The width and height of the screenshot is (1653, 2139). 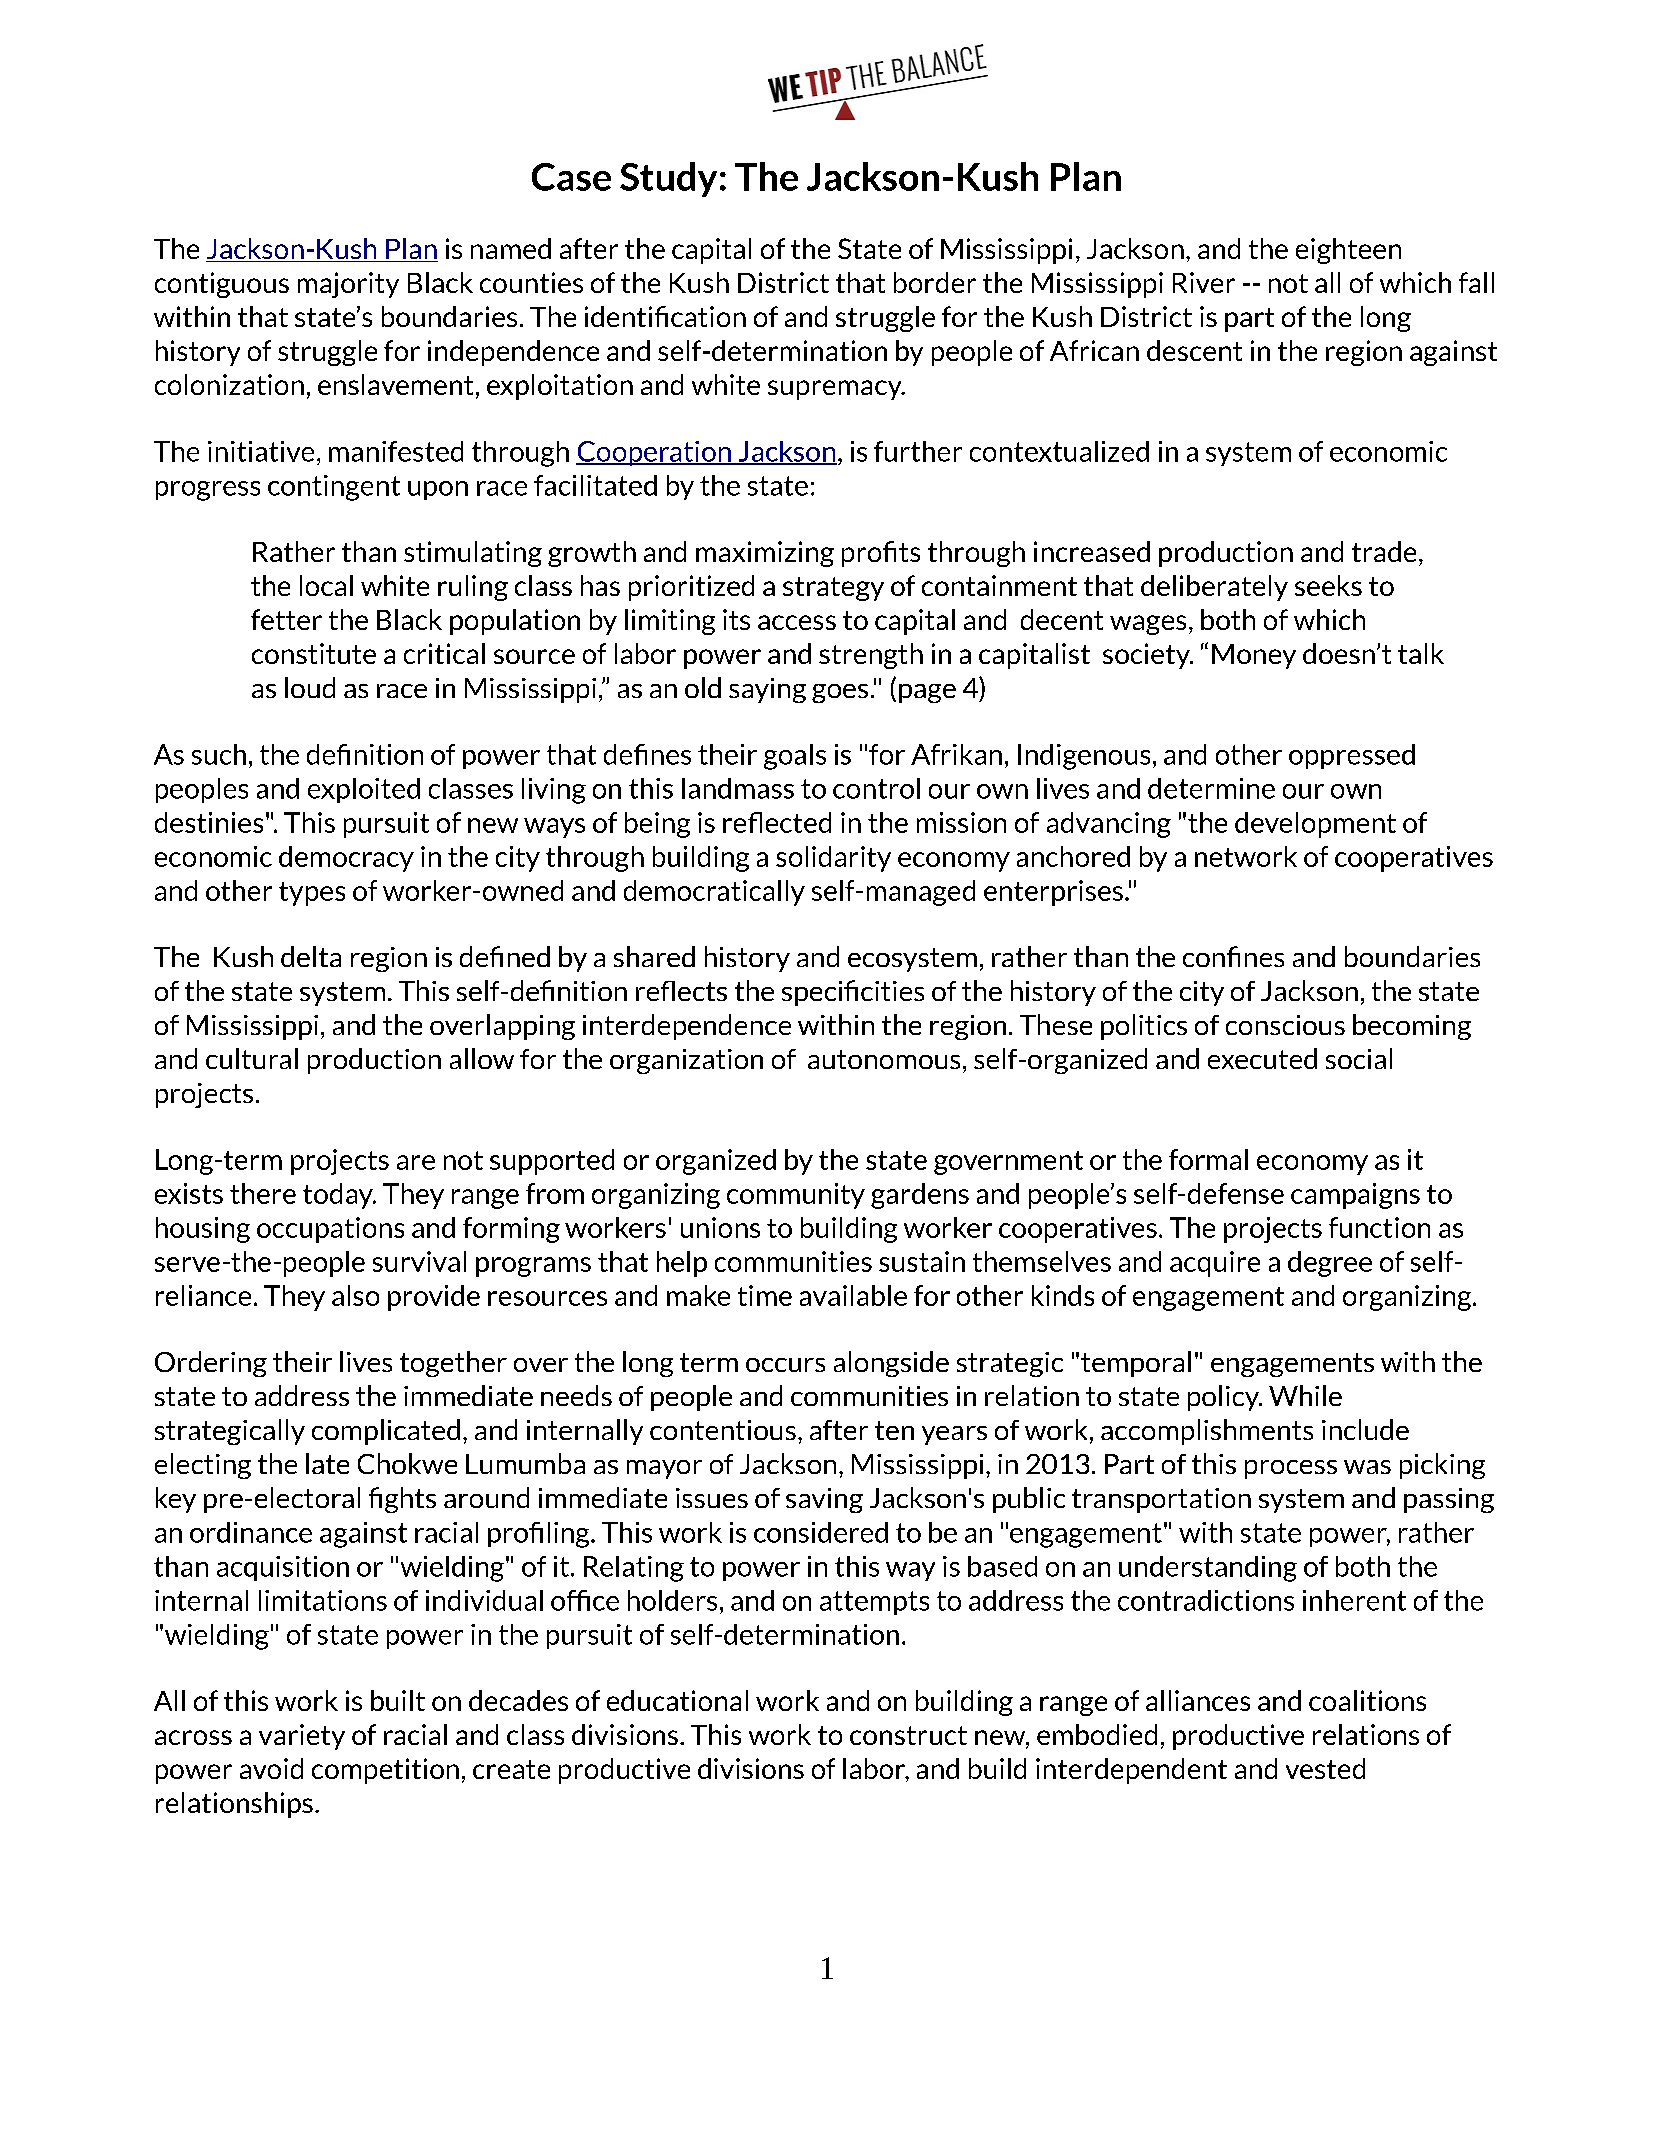 What do you see at coordinates (1352, 756) in the screenshot?
I see `oppressed` at bounding box center [1352, 756].
